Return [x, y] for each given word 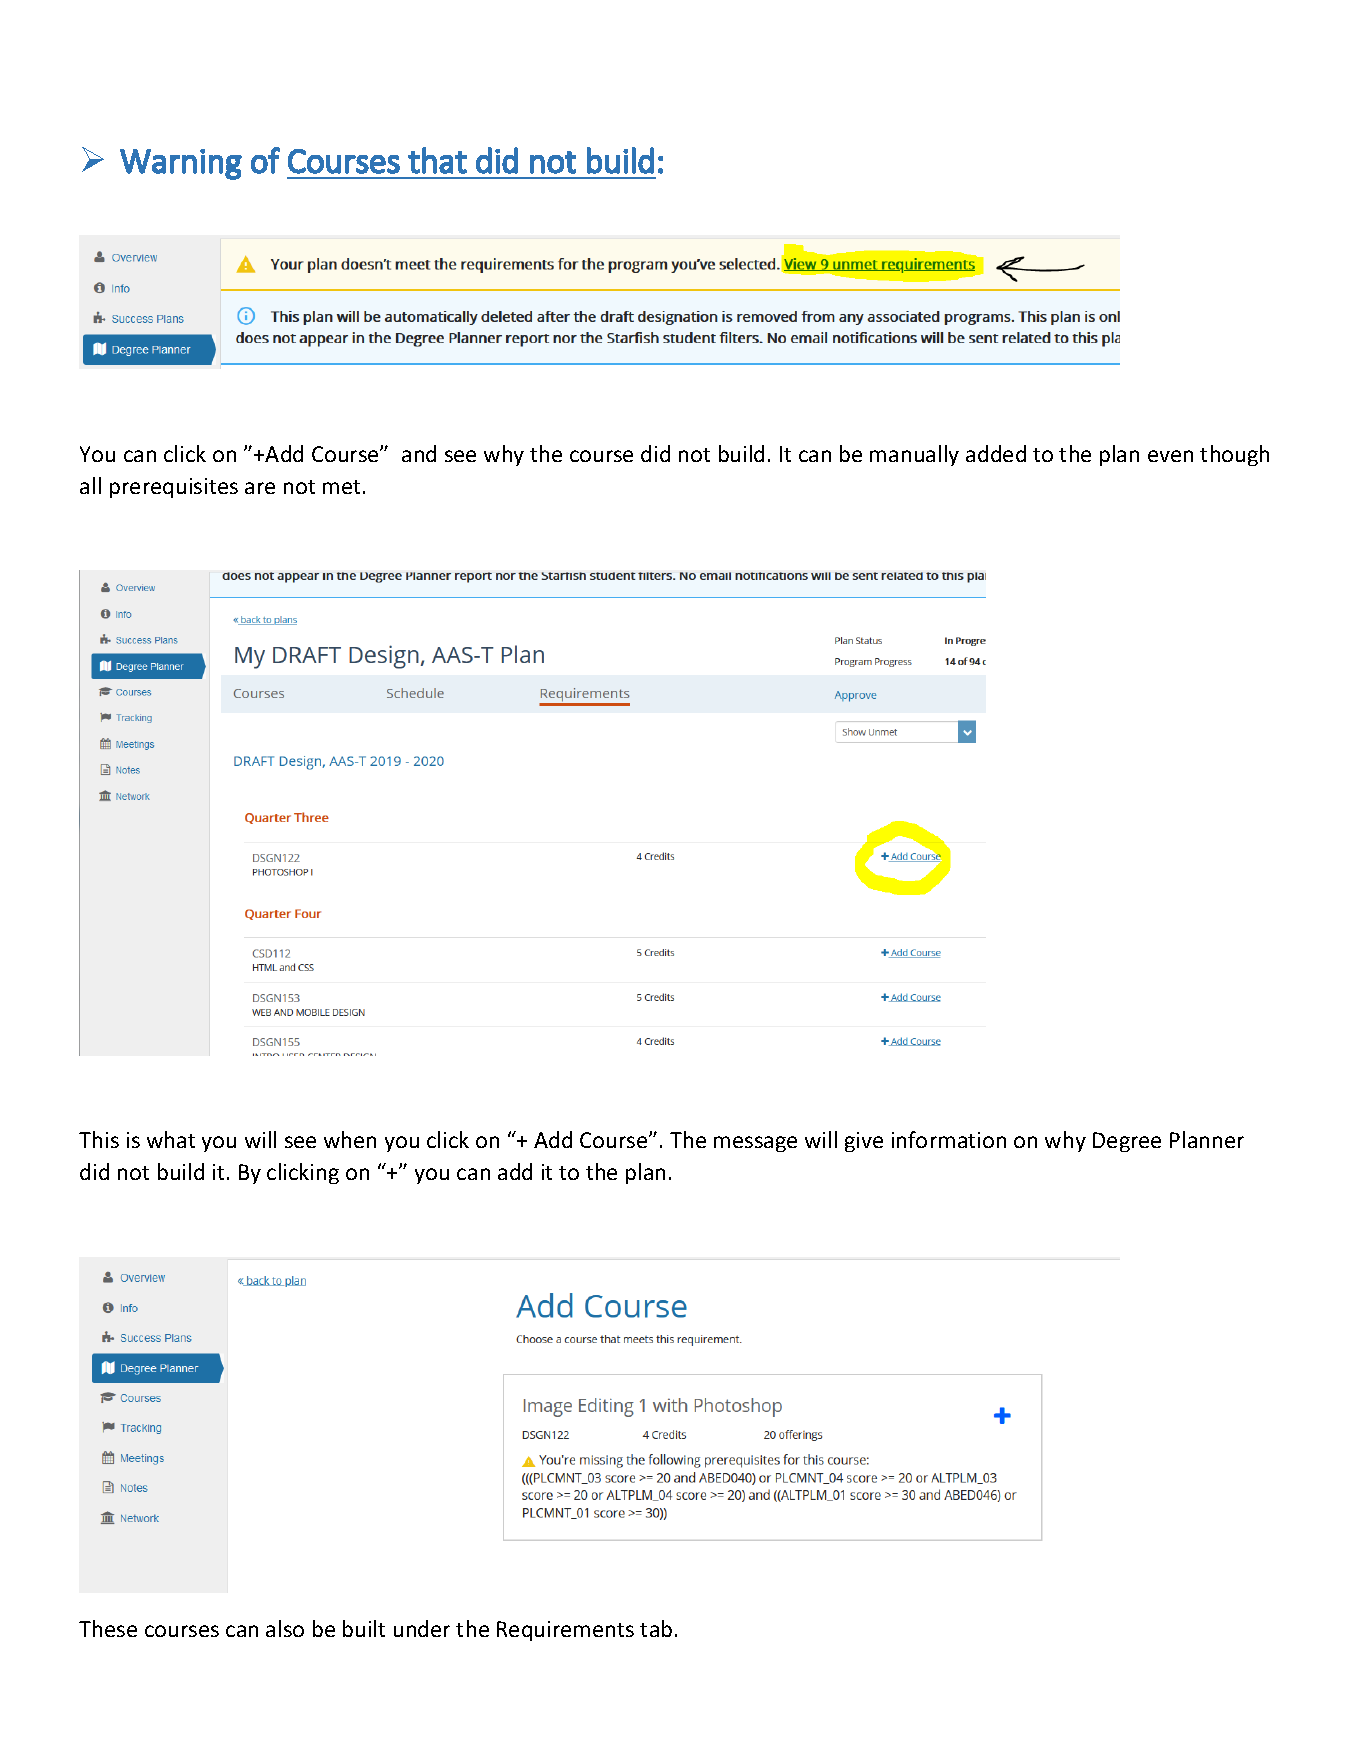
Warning [181, 164]
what [171, 1139]
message [755, 1144]
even [1170, 456]
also [285, 1628]
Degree [1127, 1142]
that [437, 160]
